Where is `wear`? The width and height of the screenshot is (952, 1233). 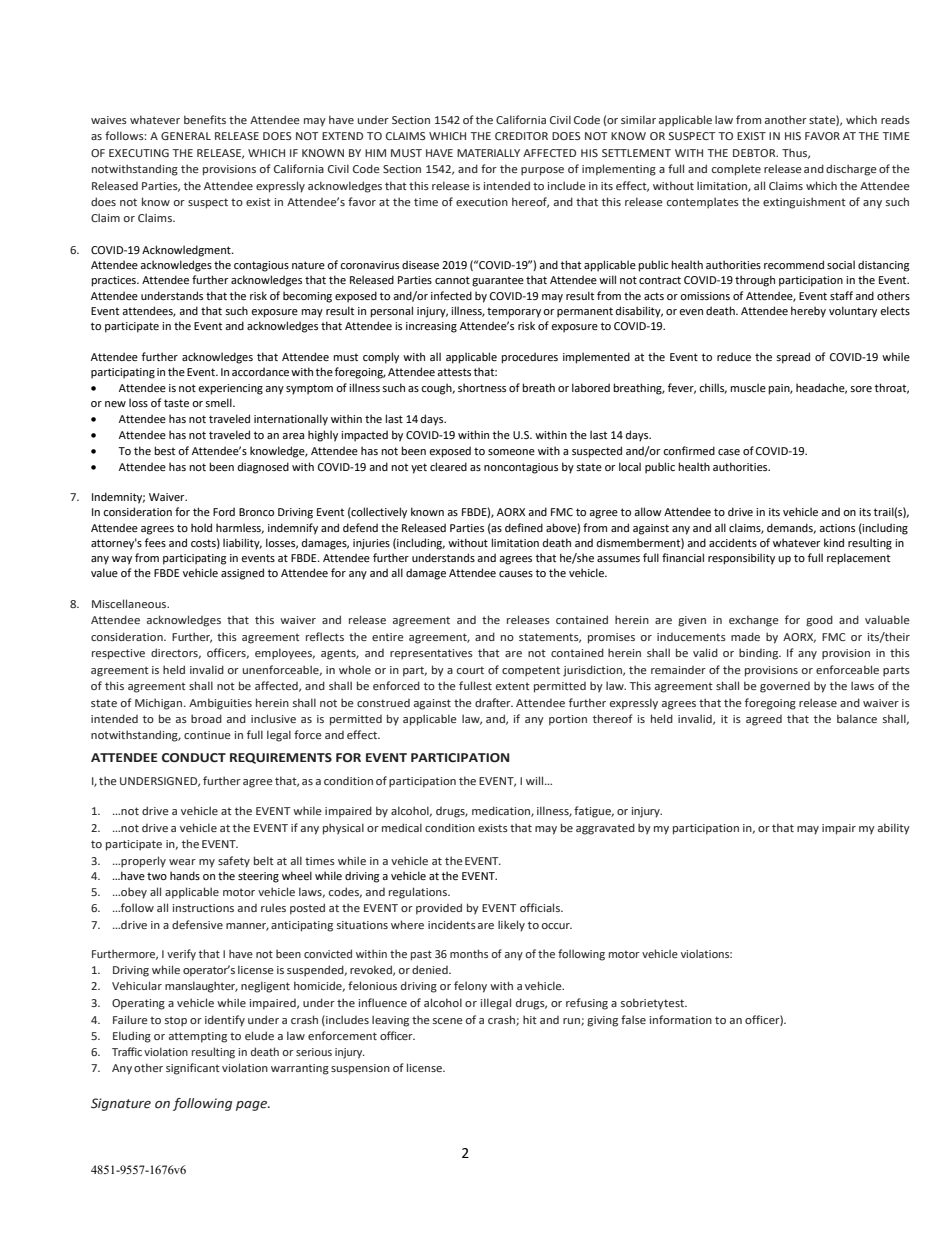
wear is located at coordinates (182, 862).
